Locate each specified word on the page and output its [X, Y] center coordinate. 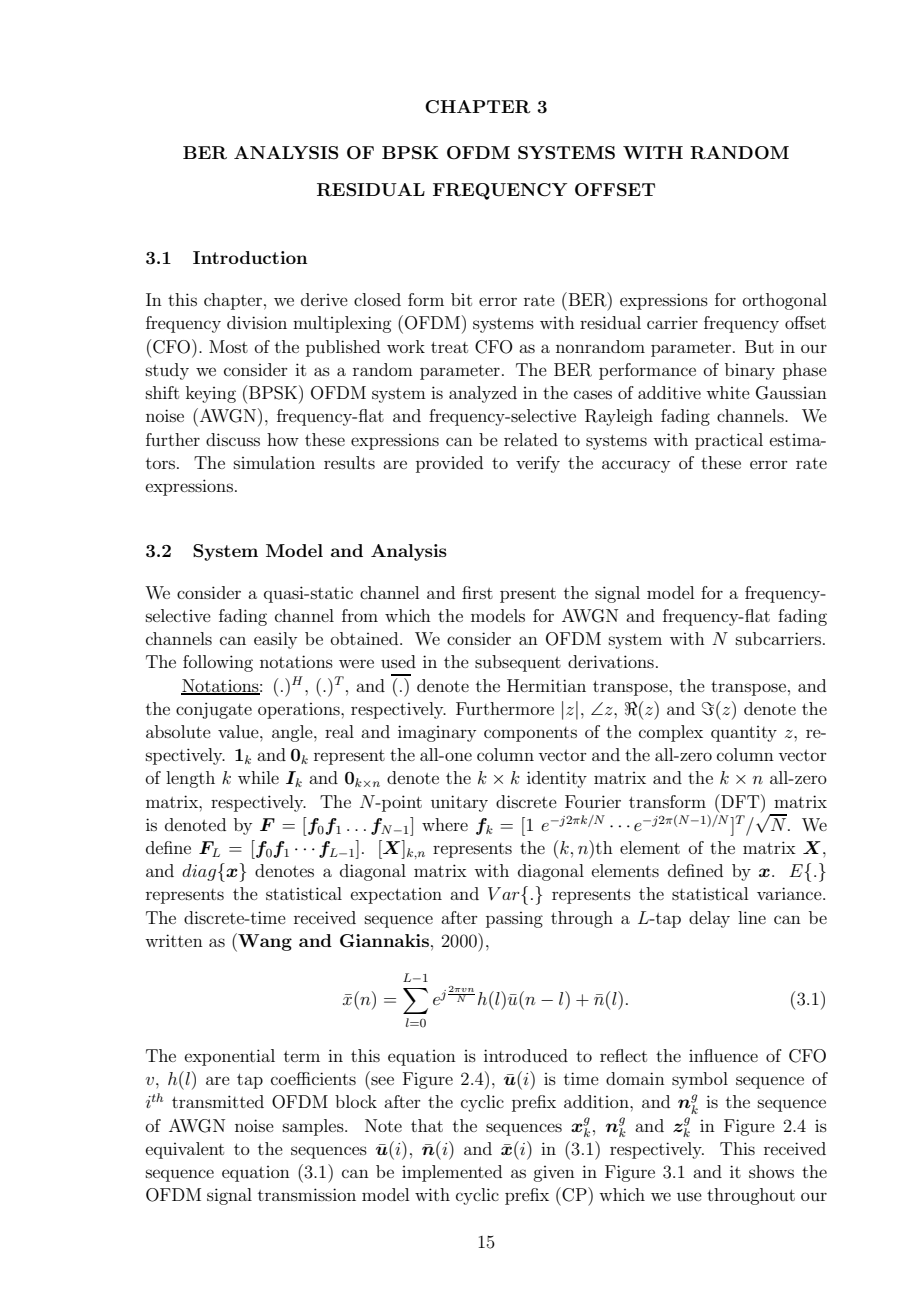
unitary [459, 803]
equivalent [185, 1150]
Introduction [250, 257]
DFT [740, 801]
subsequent [518, 663]
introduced [526, 1055]
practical [729, 441]
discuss [233, 439]
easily [275, 640]
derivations [611, 661]
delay [709, 919]
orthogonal [785, 301]
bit [461, 299]
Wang [264, 942]
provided [449, 464]
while [258, 777]
